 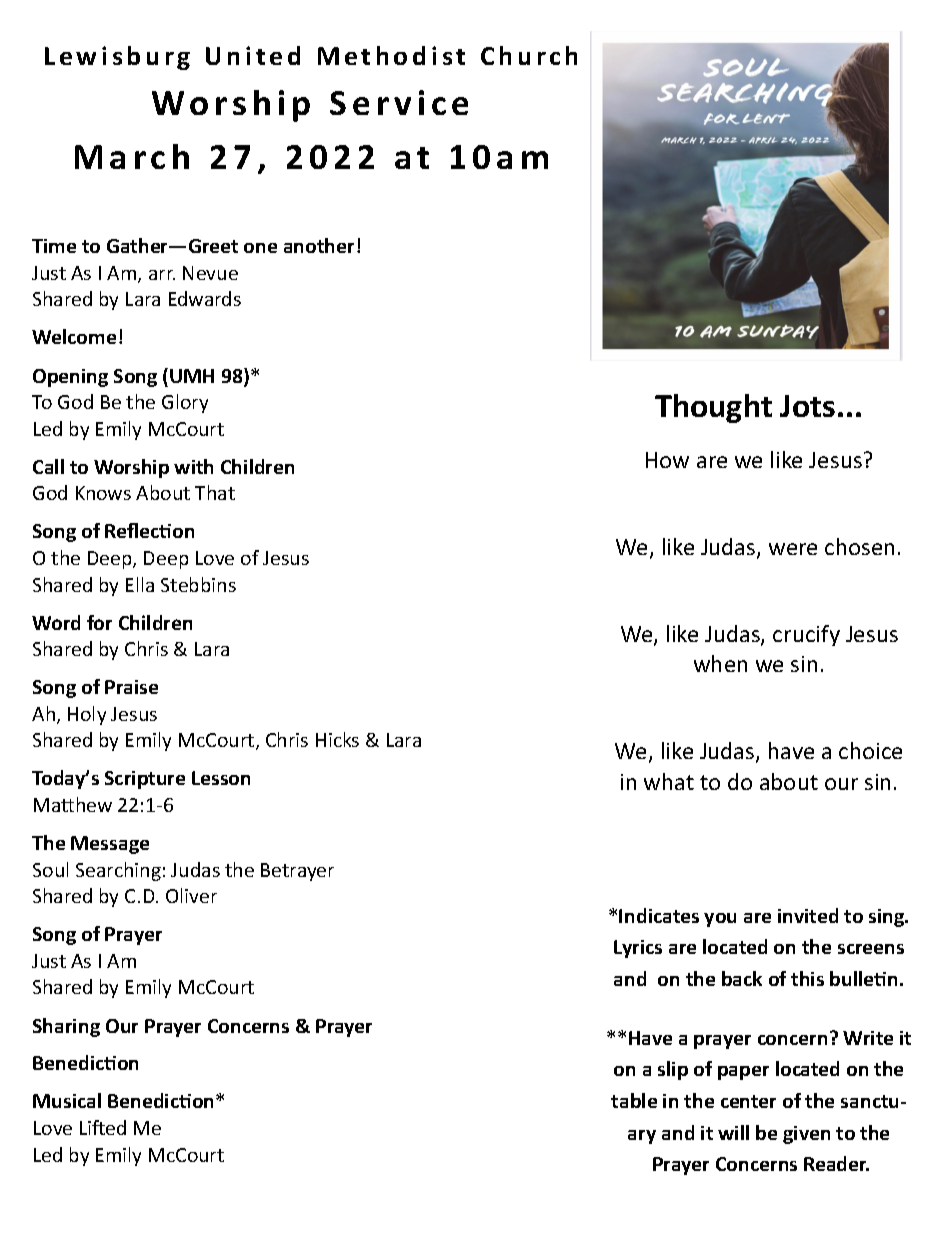 I want to click on Praise, so click(x=131, y=687).
